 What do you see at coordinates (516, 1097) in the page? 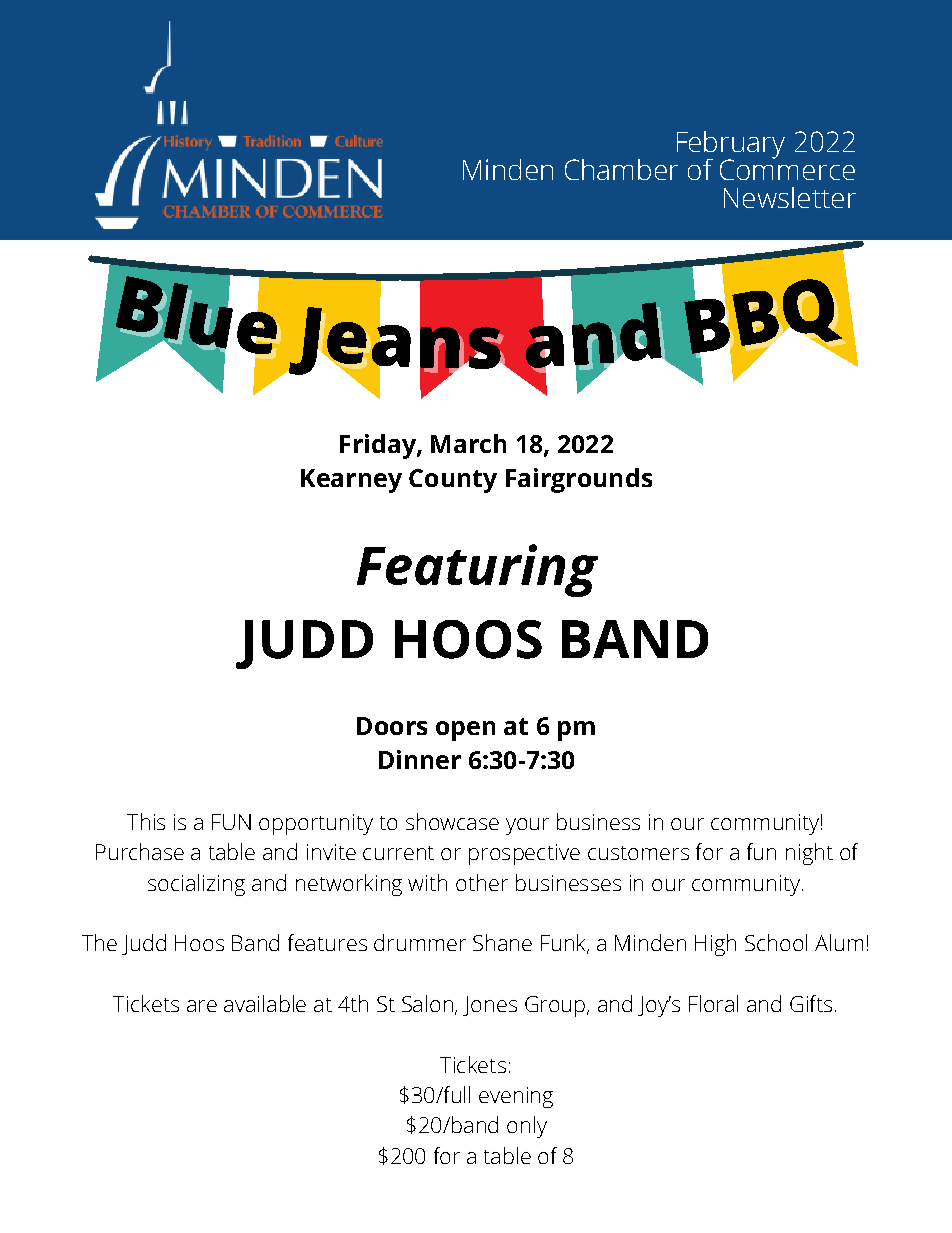
I see `evening` at bounding box center [516, 1097].
